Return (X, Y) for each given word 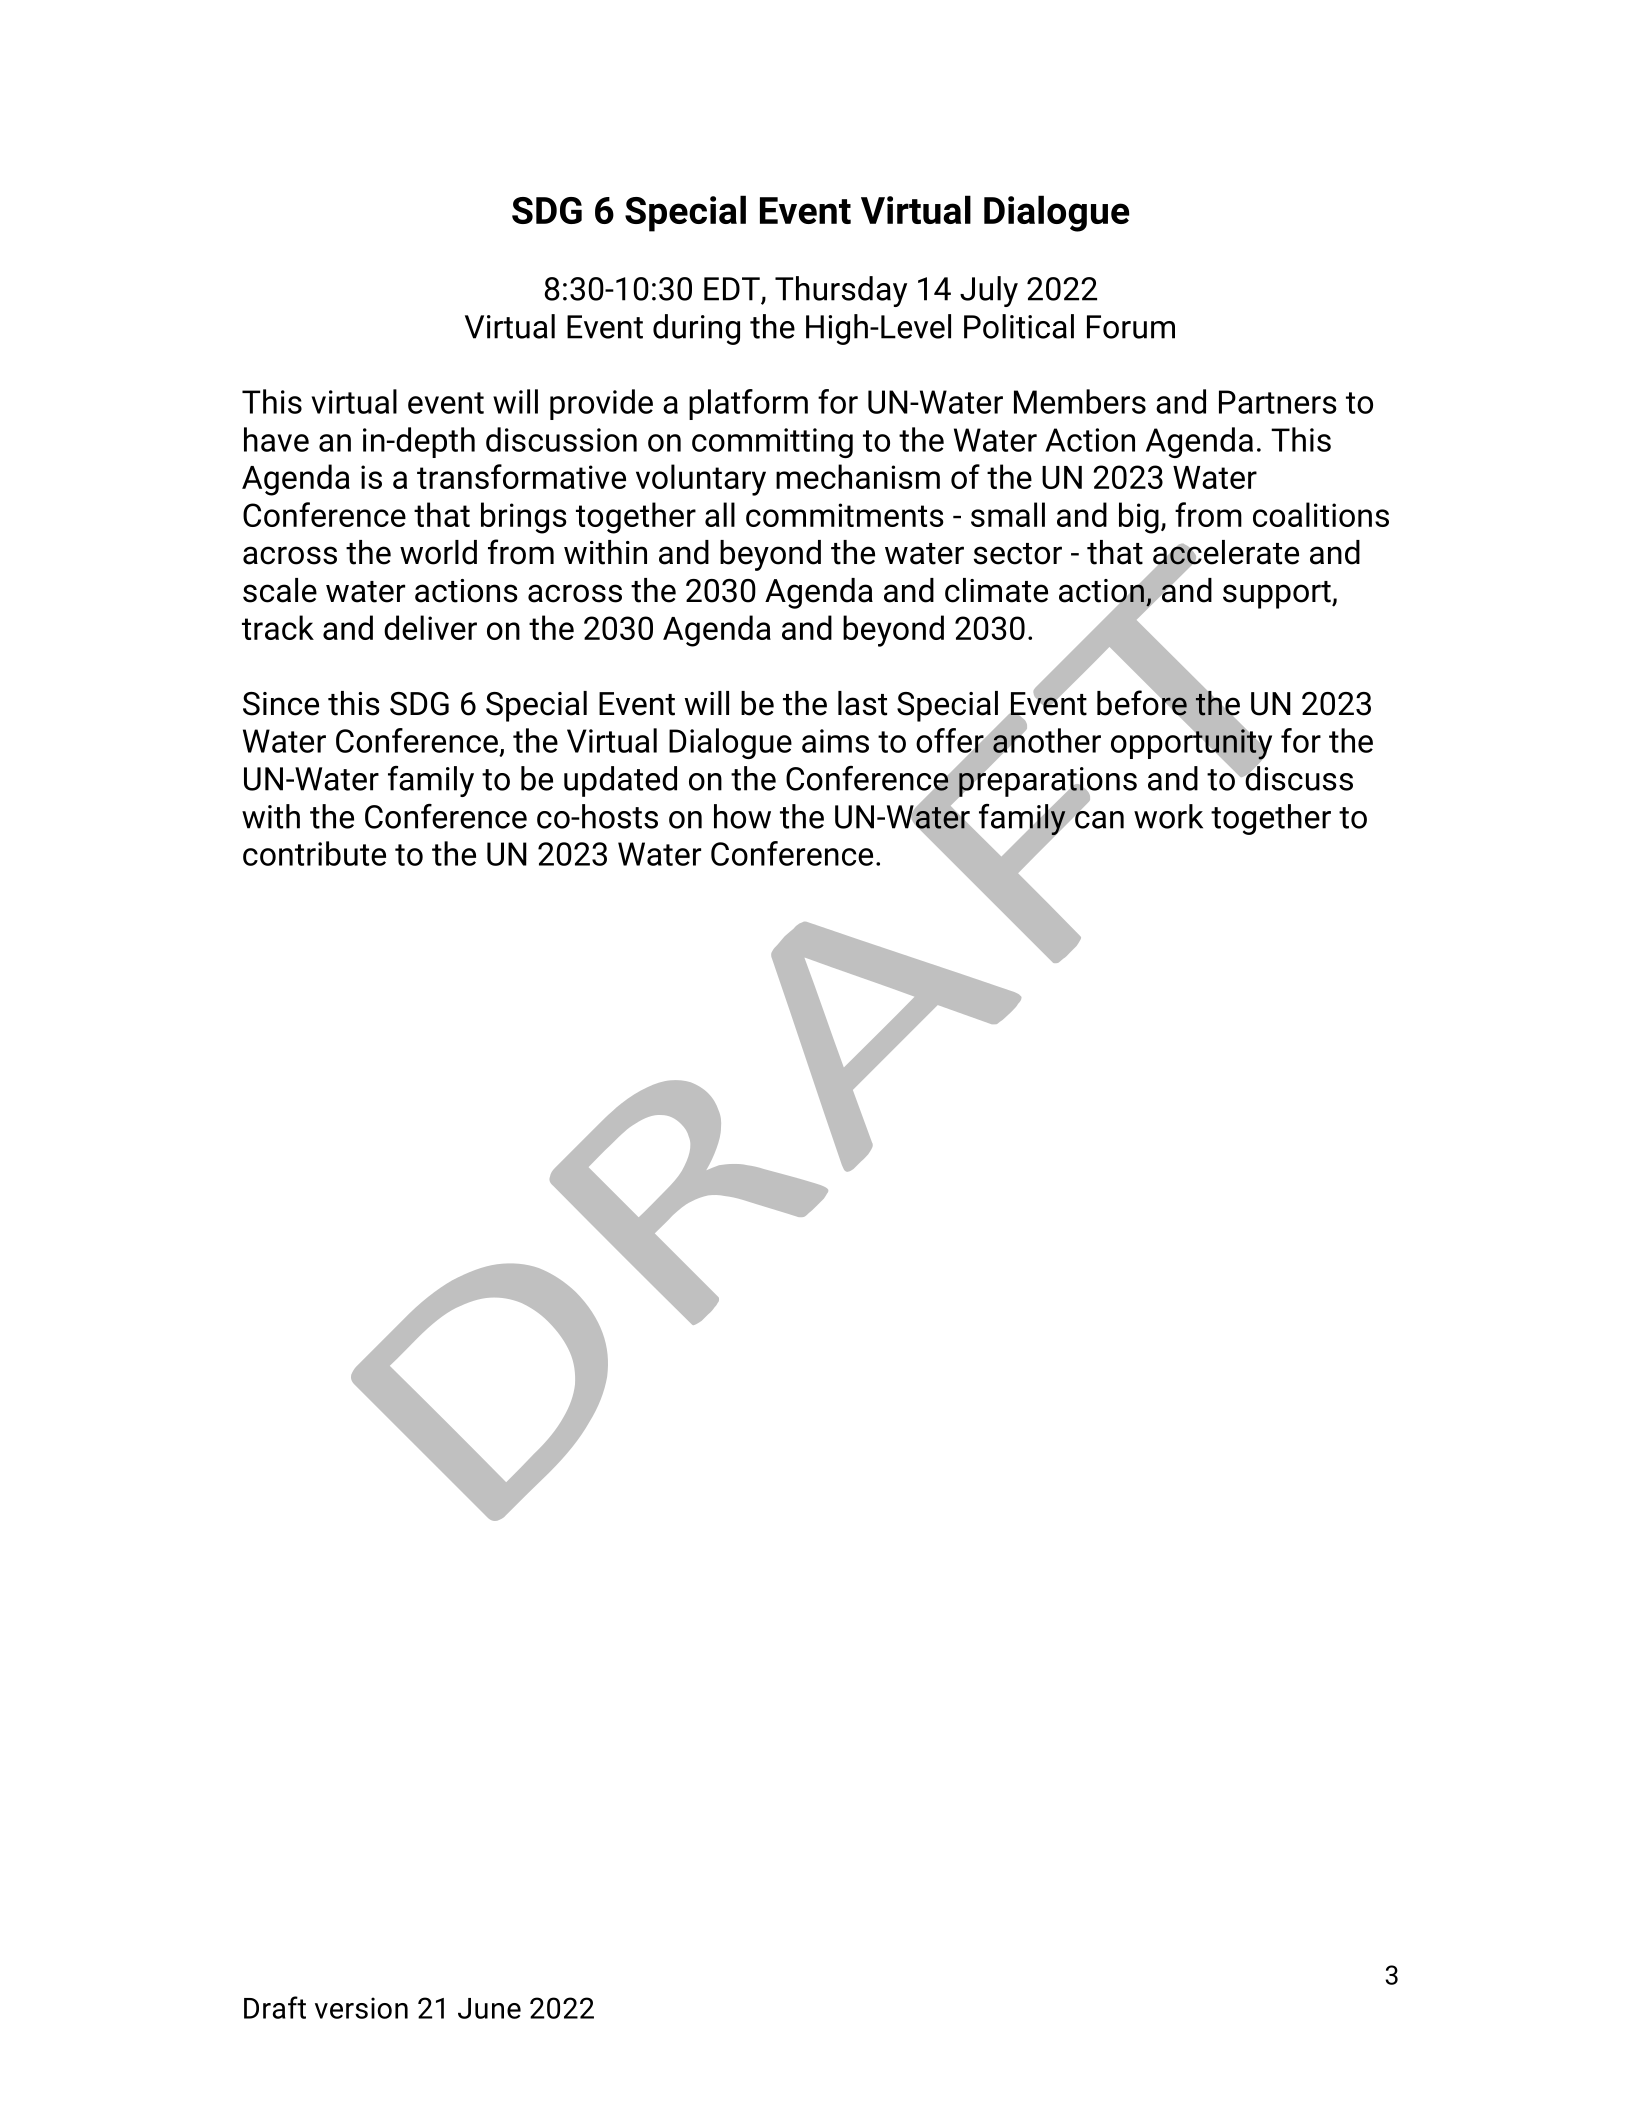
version (361, 2008)
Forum (1131, 327)
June (489, 2008)
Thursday (841, 291)
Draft (275, 2007)
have (276, 439)
